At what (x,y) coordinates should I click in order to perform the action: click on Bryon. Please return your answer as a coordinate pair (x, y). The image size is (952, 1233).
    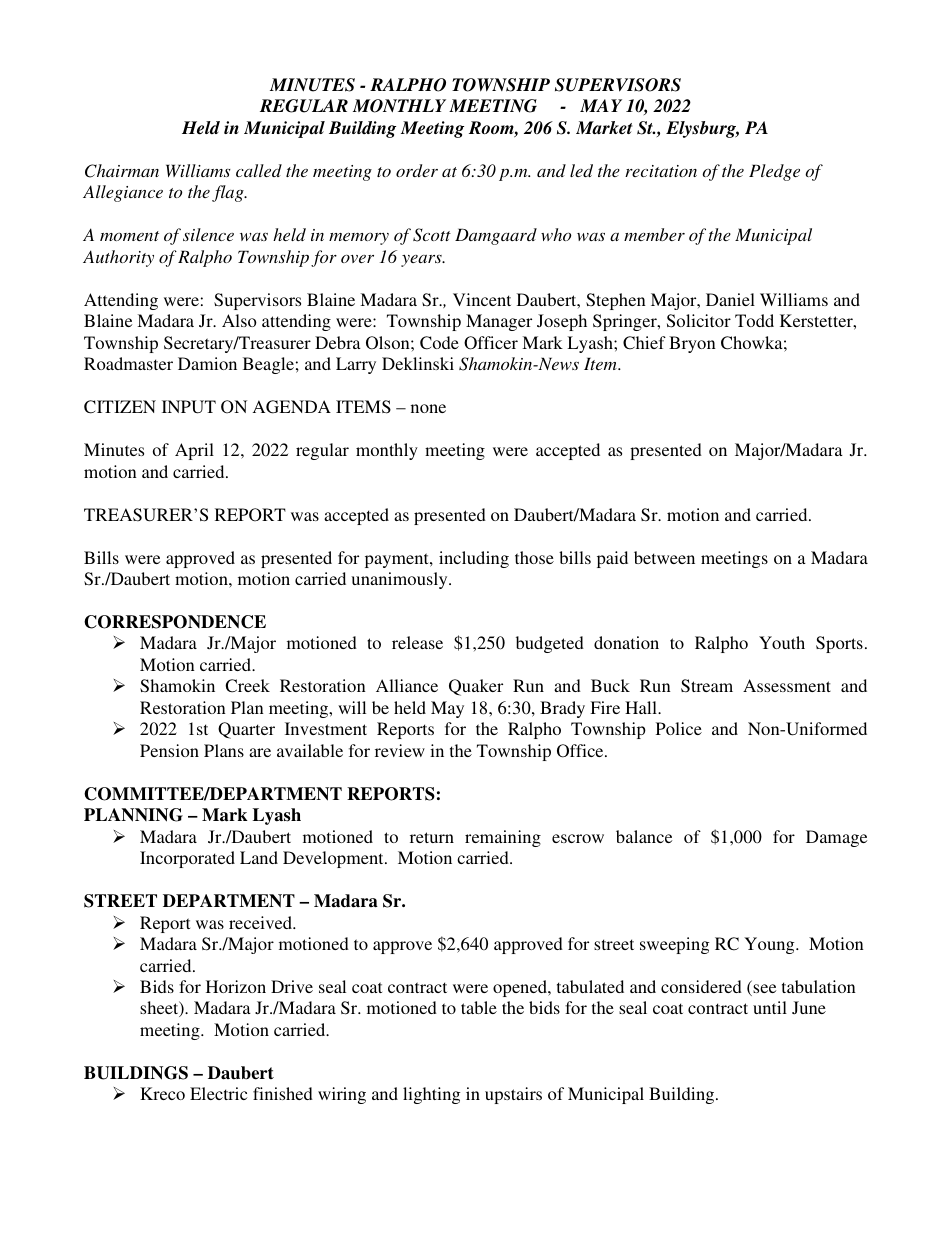
    Looking at the image, I should click on (692, 344).
